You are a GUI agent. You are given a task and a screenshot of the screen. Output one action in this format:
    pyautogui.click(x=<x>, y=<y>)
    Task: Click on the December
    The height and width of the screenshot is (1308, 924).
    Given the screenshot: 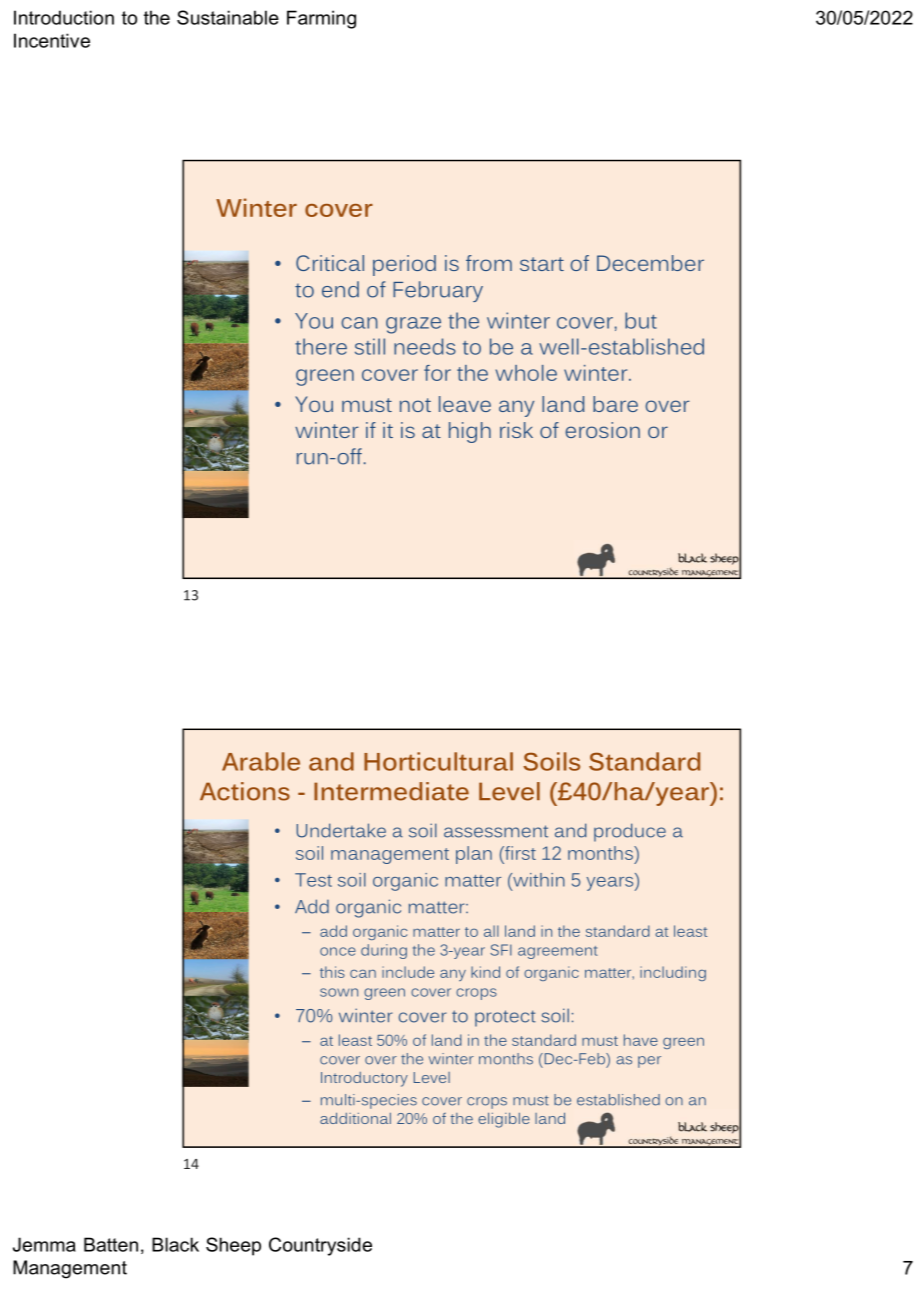 What is the action you would take?
    pyautogui.click(x=650, y=263)
